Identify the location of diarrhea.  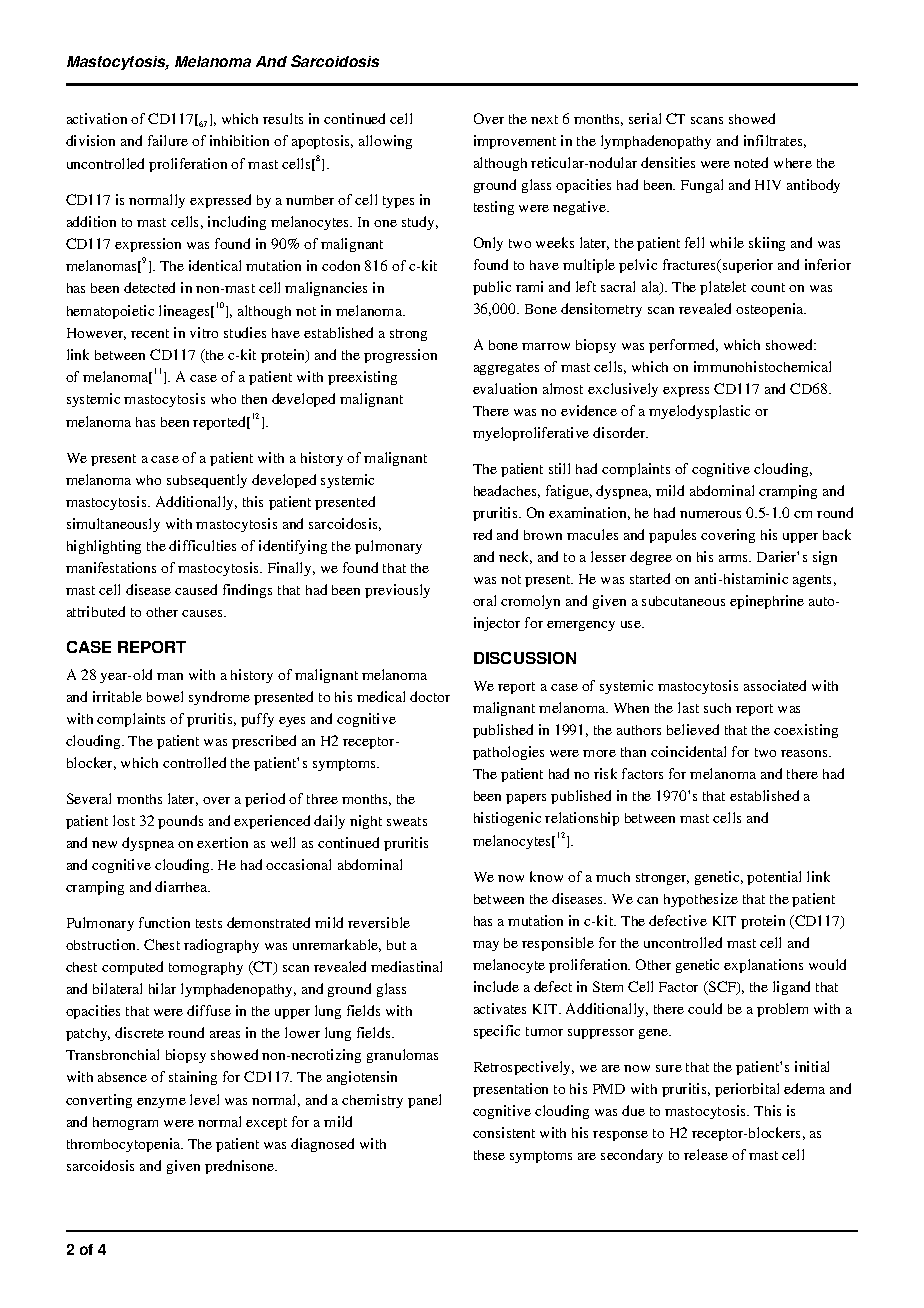
(182, 886).
